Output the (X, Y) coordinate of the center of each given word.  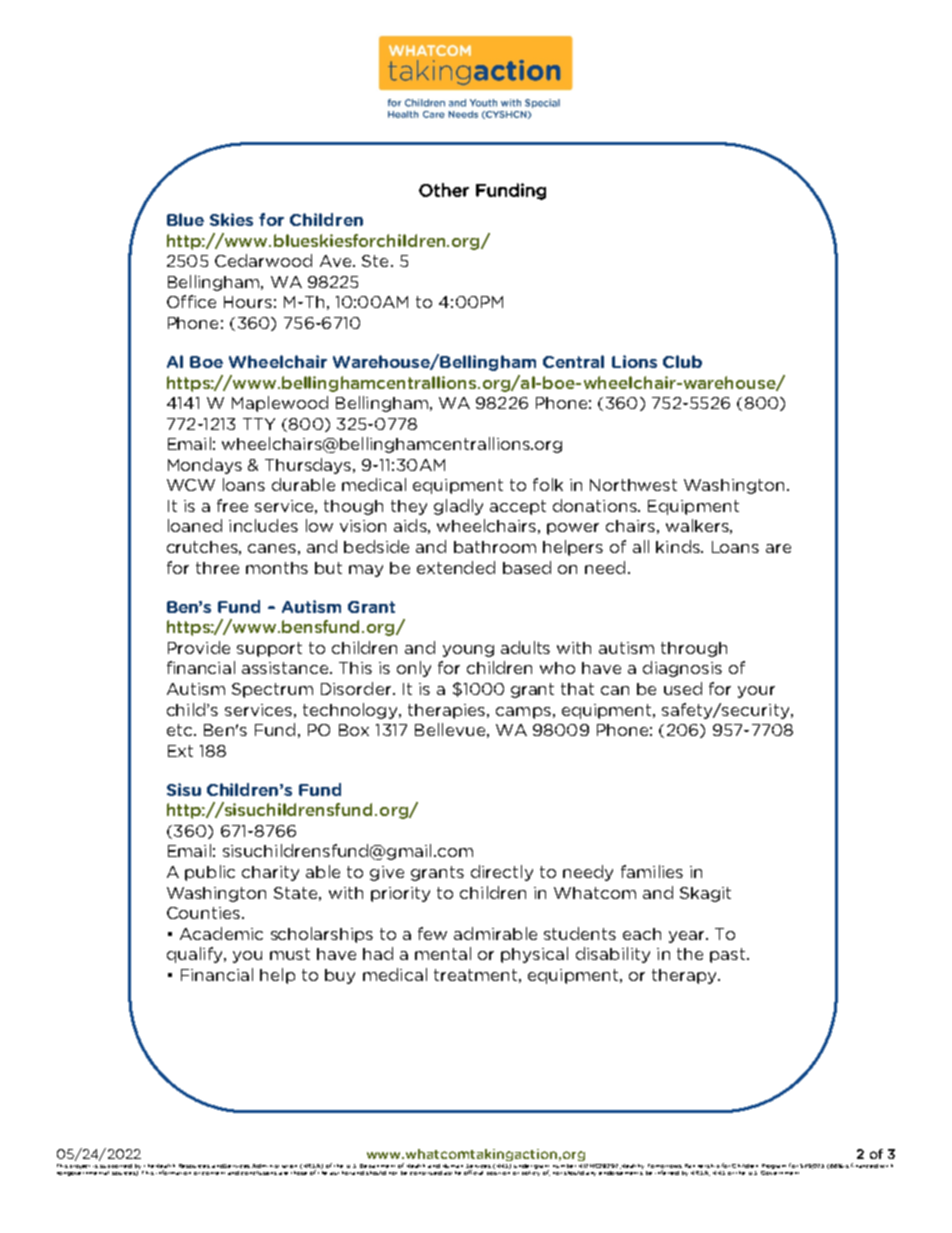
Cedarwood (263, 260)
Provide (199, 647)
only (414, 669)
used (683, 688)
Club (682, 361)
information (173, 1172)
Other (444, 190)
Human (453, 1166)
